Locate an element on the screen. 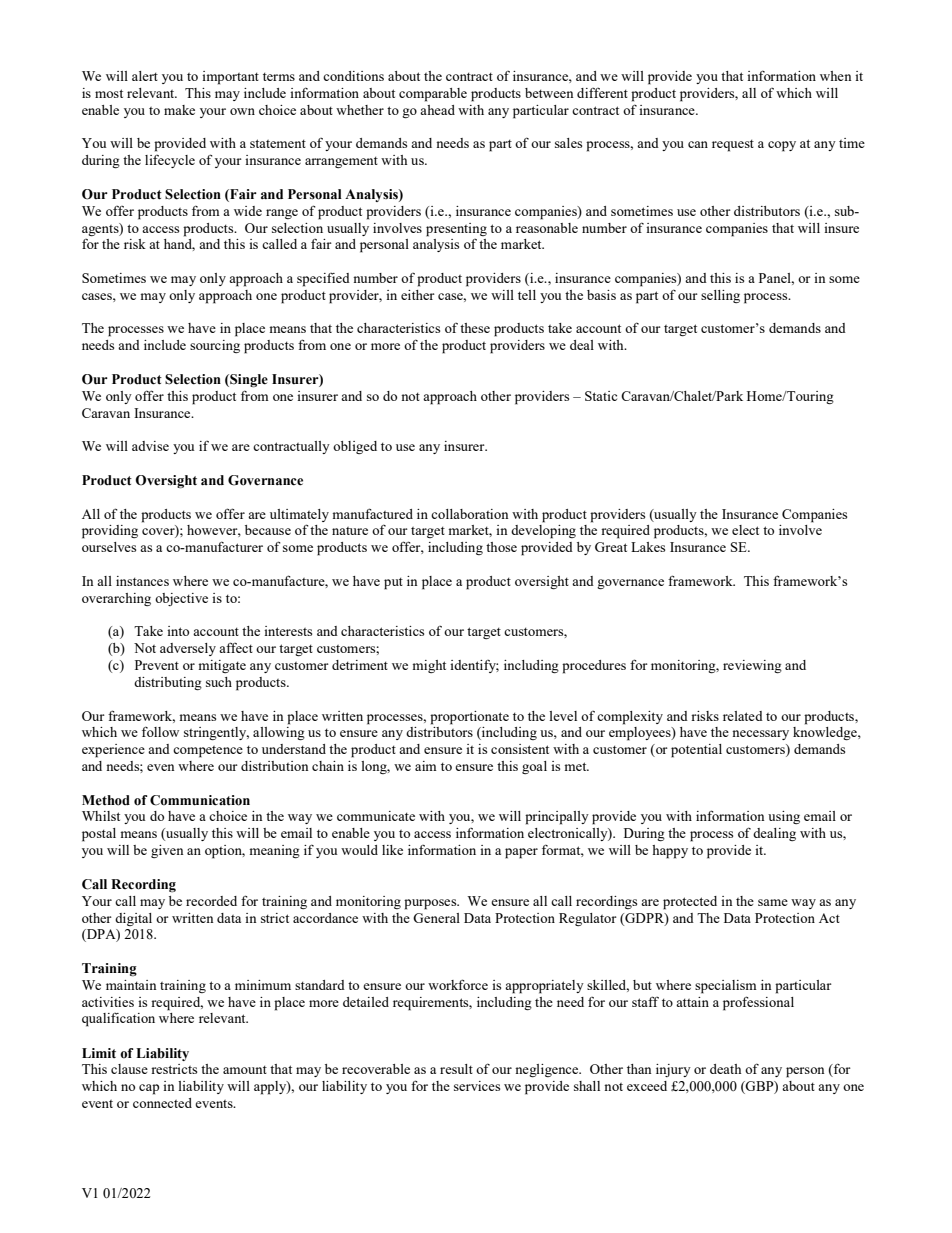  result is located at coordinates (456, 1069).
